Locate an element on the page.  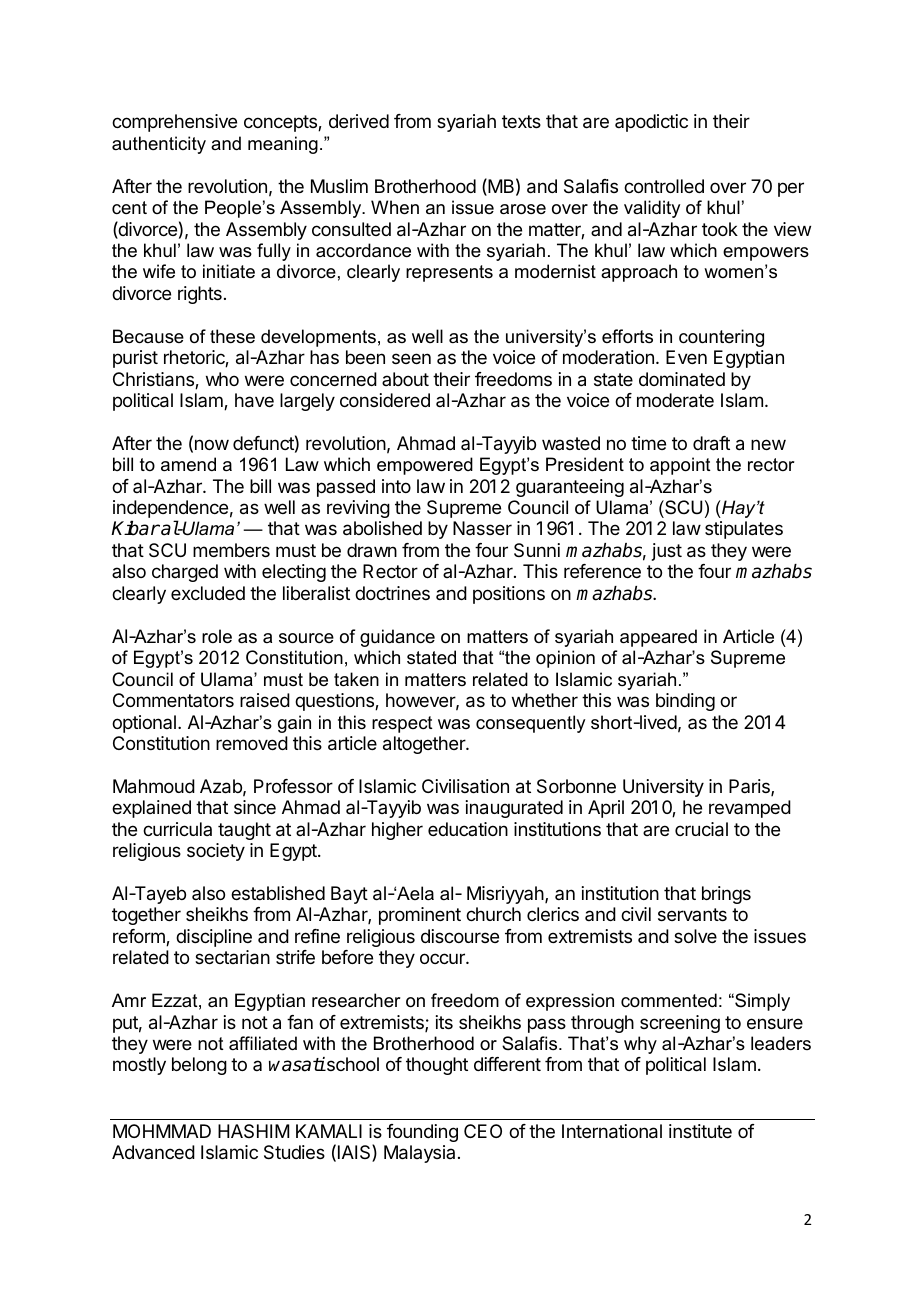
authenticity is located at coordinates (159, 145).
